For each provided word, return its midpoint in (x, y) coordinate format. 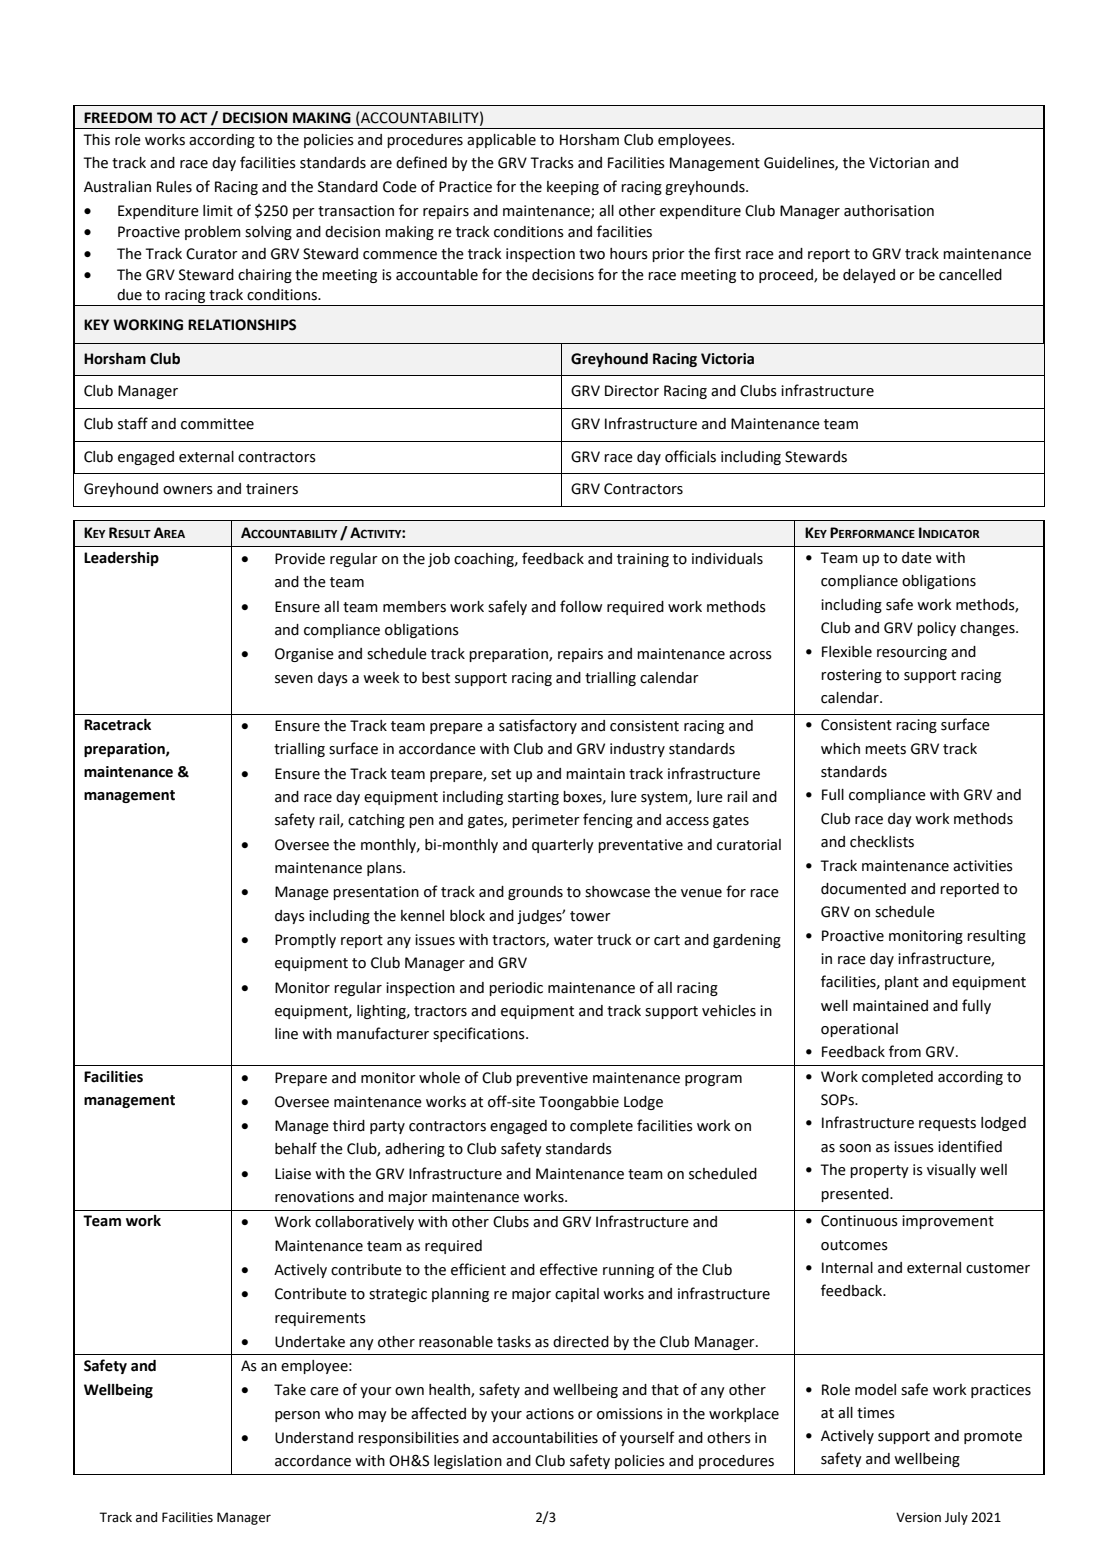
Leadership (121, 559)
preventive (552, 1079)
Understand (314, 1438)
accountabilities (545, 1438)
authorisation (889, 211)
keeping (573, 188)
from (905, 1051)
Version (918, 1517)
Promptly (305, 941)
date (917, 558)
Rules (174, 187)
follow (581, 606)
